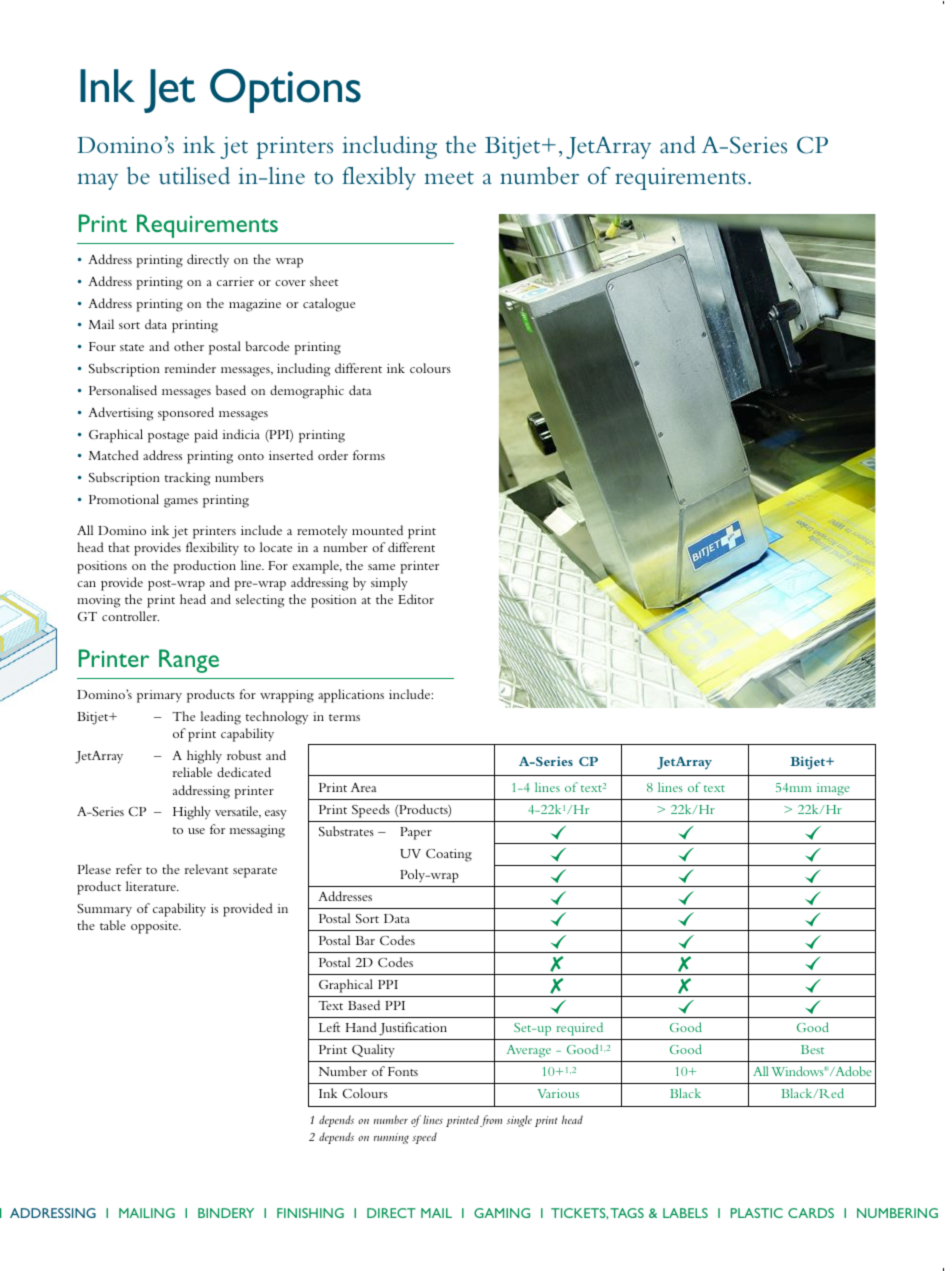  What do you see at coordinates (190, 368) in the document?
I see `reminder` at bounding box center [190, 368].
